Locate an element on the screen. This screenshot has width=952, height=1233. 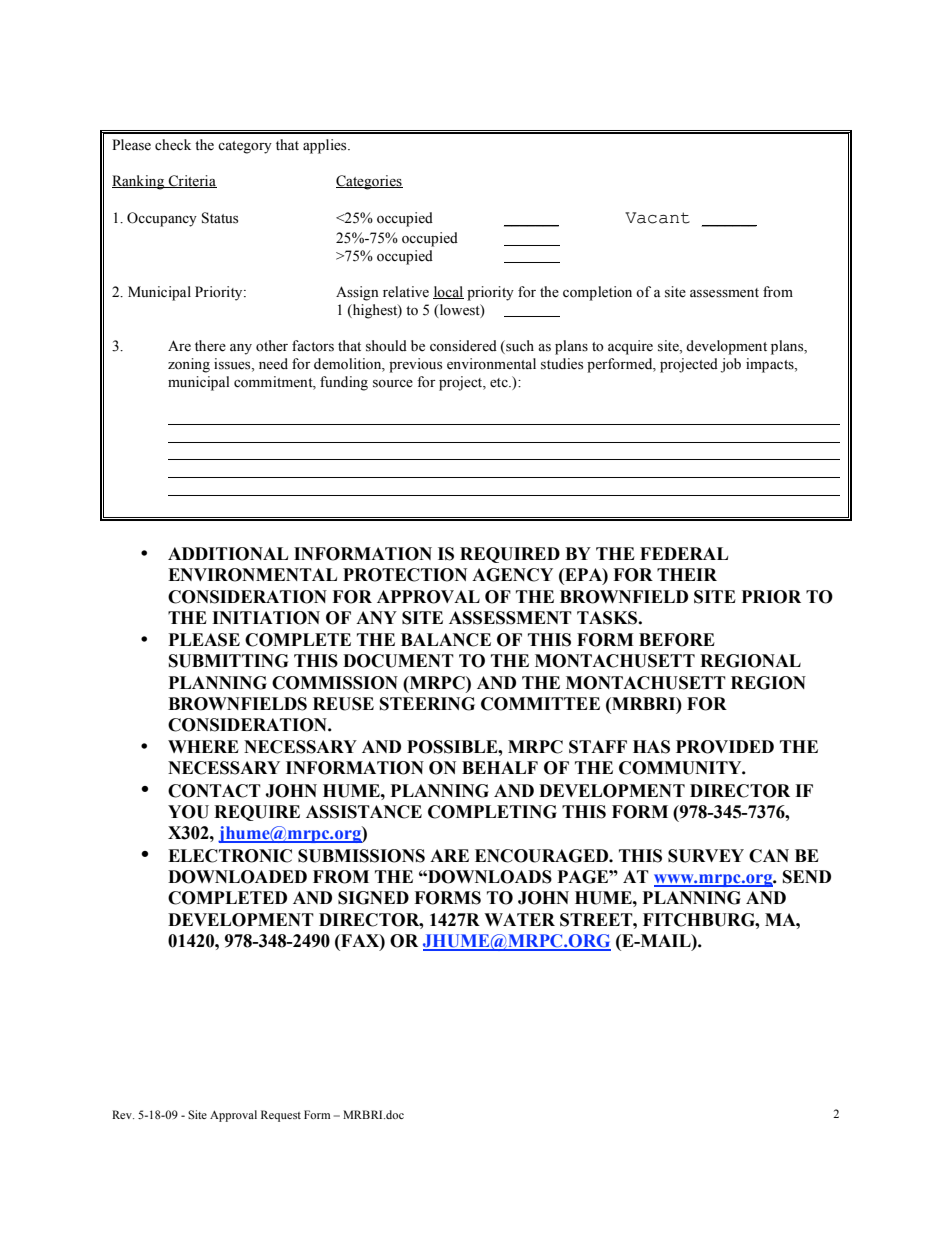
BALANCE is located at coordinates (446, 640).
